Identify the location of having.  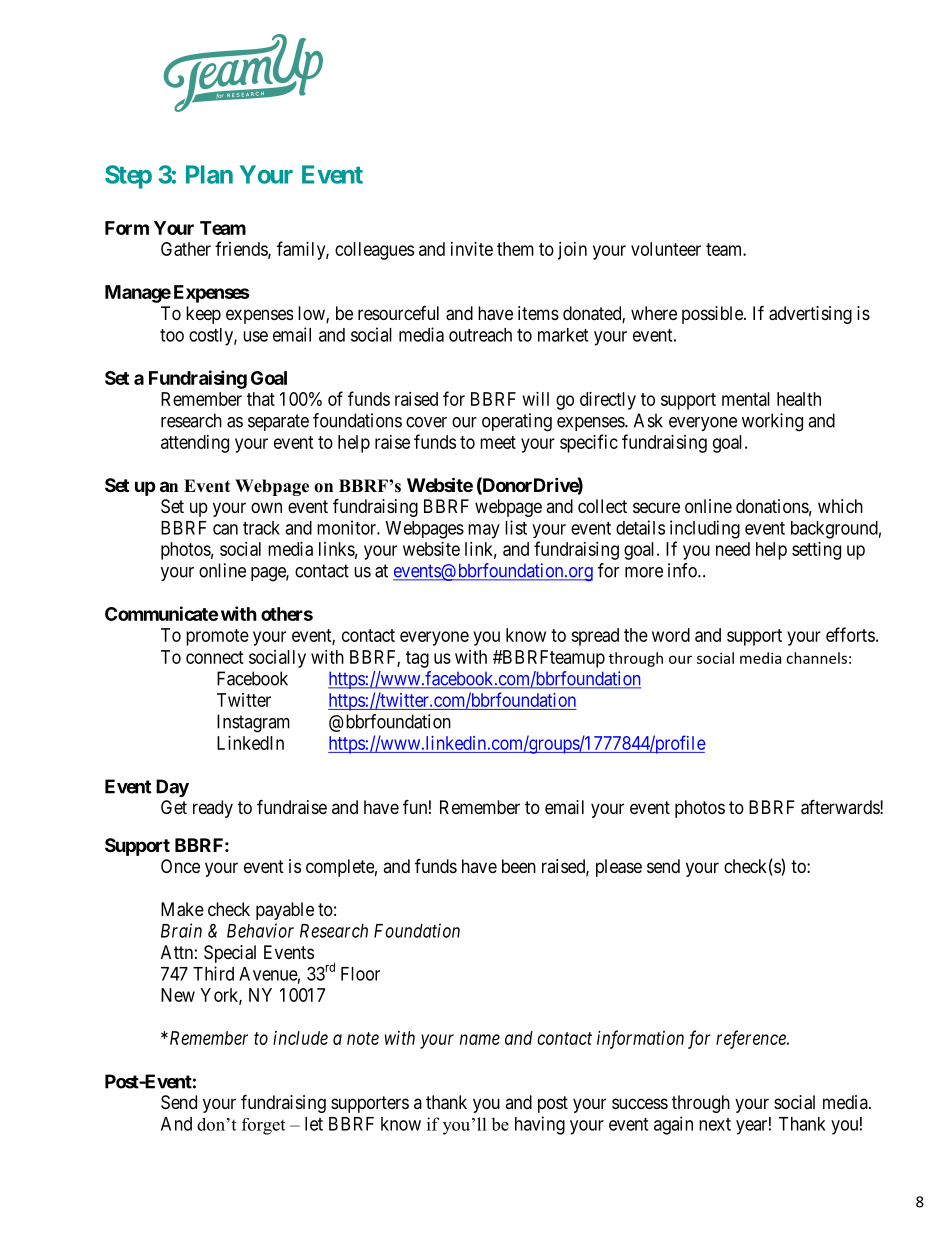
(540, 1125).
